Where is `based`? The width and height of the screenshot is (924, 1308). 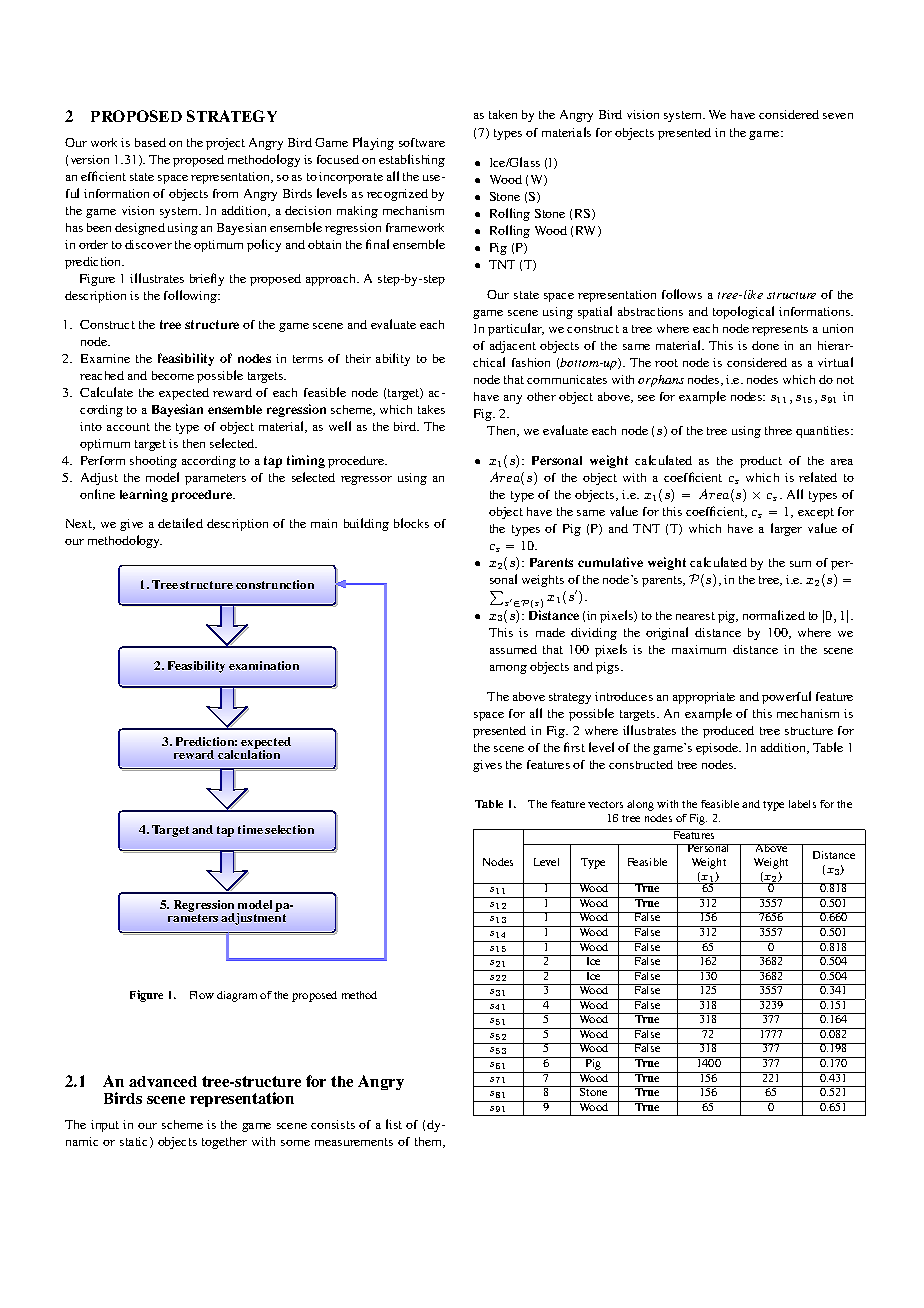 based is located at coordinates (150, 142).
